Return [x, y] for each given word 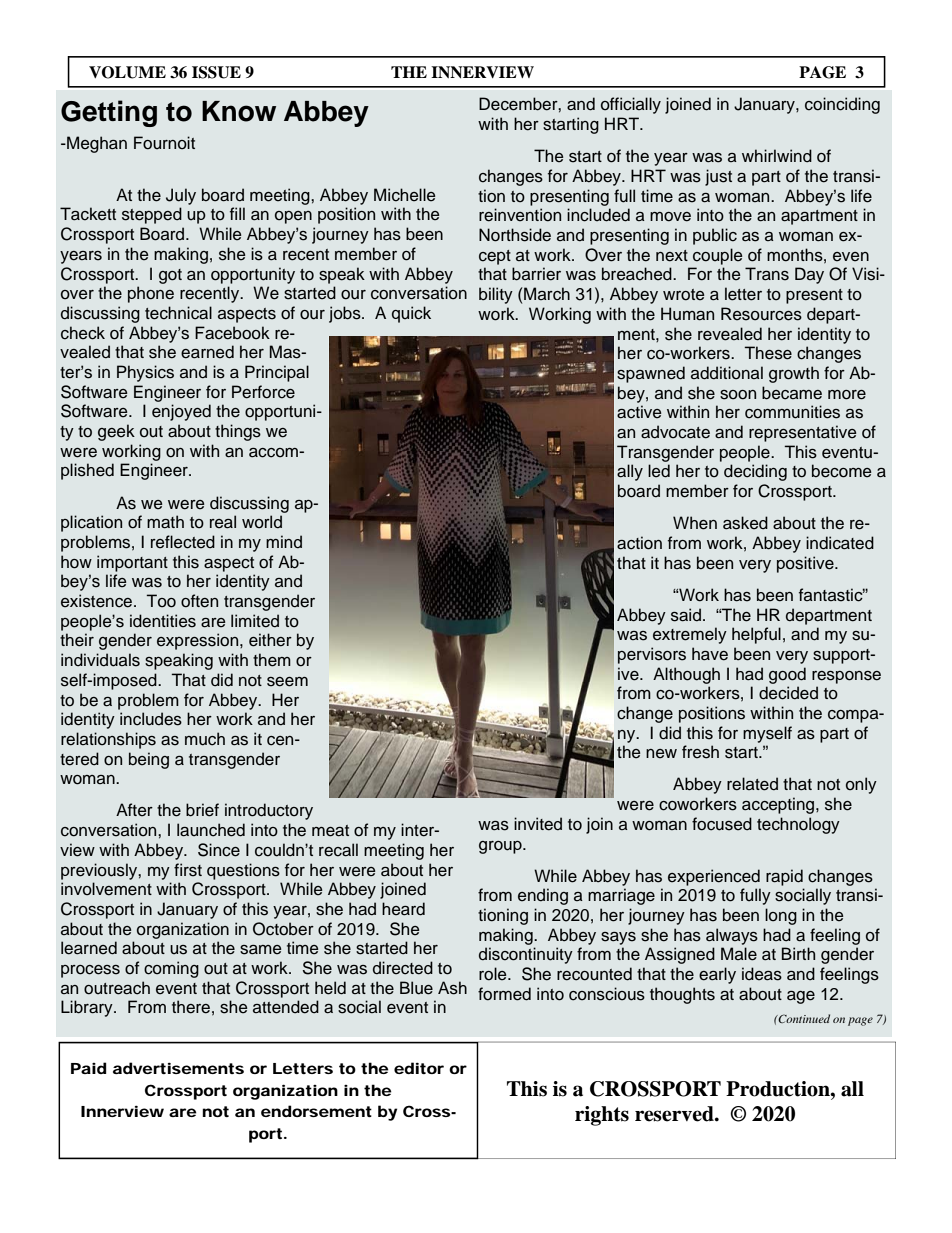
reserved [675, 1114]
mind [284, 542]
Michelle [405, 195]
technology [798, 825]
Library [88, 1008]
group [501, 847]
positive [806, 564]
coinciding [842, 105]
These [768, 353]
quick [411, 314]
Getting [109, 113]
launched [211, 830]
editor [419, 1068]
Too [161, 601]
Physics [145, 373]
